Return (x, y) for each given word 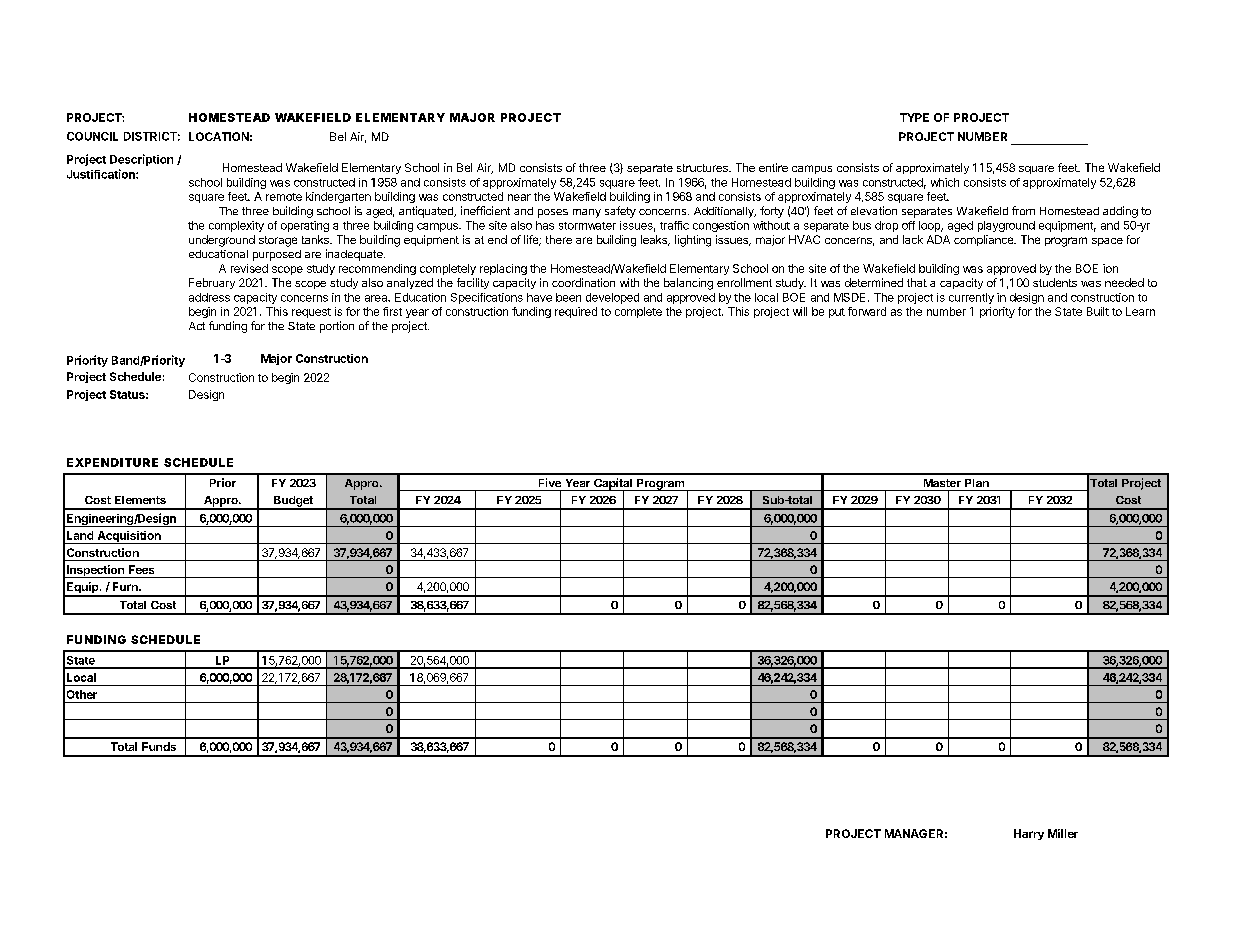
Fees (141, 569)
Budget (293, 502)
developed (612, 298)
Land (80, 535)
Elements (140, 500)
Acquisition (129, 537)
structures (703, 168)
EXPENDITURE (112, 462)
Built (1098, 311)
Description (141, 160)
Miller (1063, 833)
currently (971, 298)
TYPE (914, 117)
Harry (1029, 834)
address (209, 297)
